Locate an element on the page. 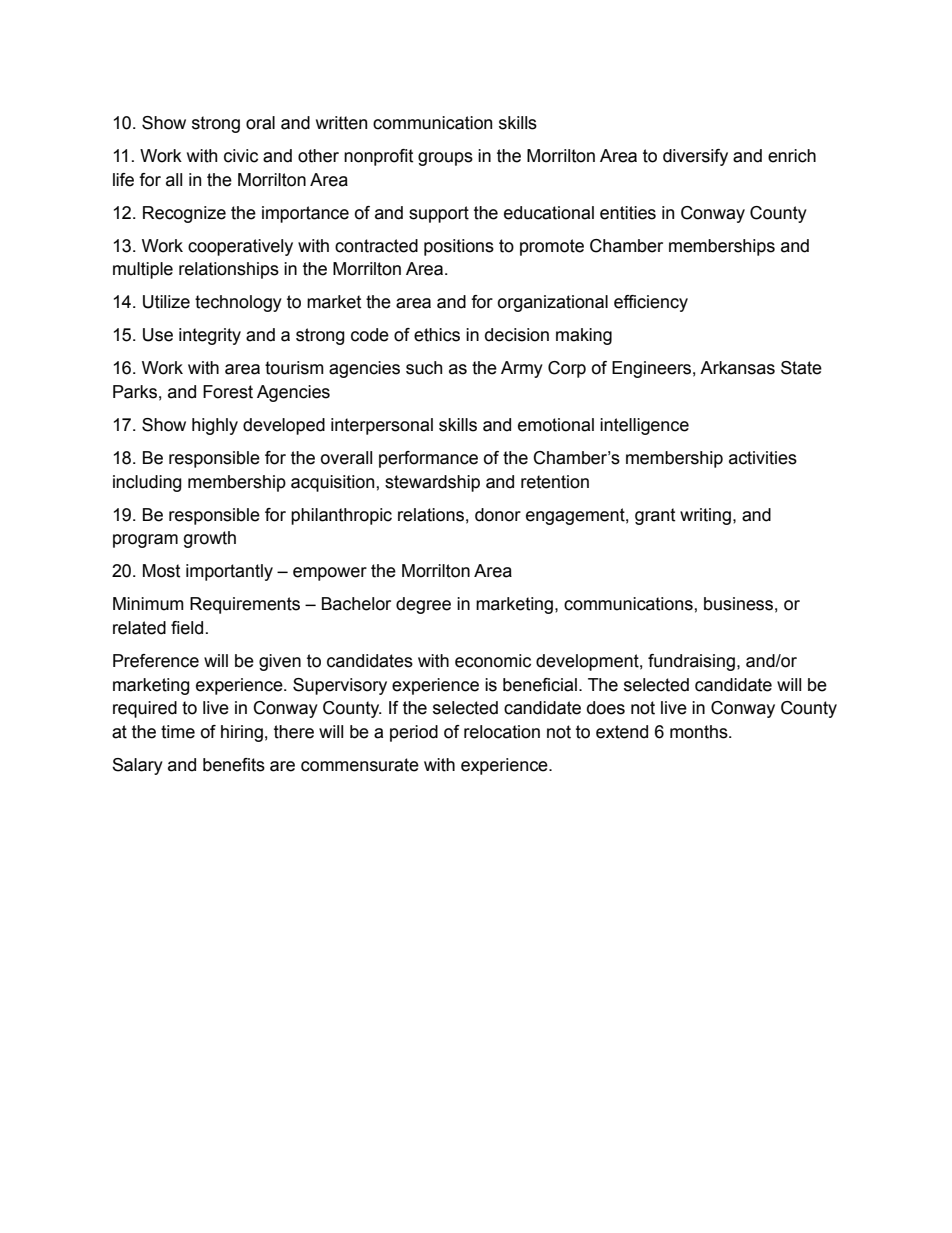  diversify is located at coordinates (695, 157).
